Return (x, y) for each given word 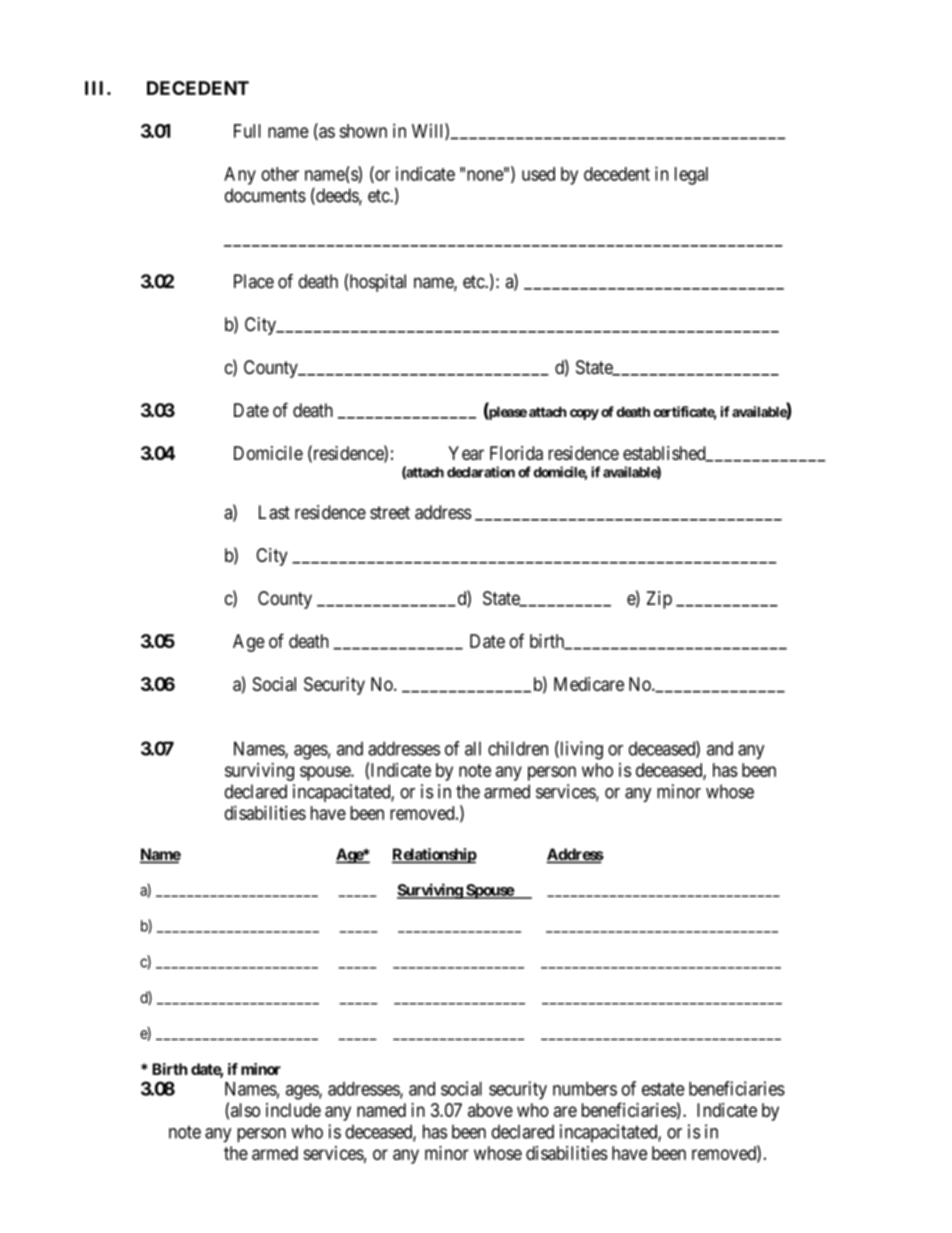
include (293, 1110)
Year (466, 453)
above (490, 1110)
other (280, 174)
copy (584, 414)
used (538, 174)
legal (691, 176)
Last (274, 512)
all (473, 748)
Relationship (434, 856)
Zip (659, 600)
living (580, 750)
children (518, 748)
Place (254, 281)
